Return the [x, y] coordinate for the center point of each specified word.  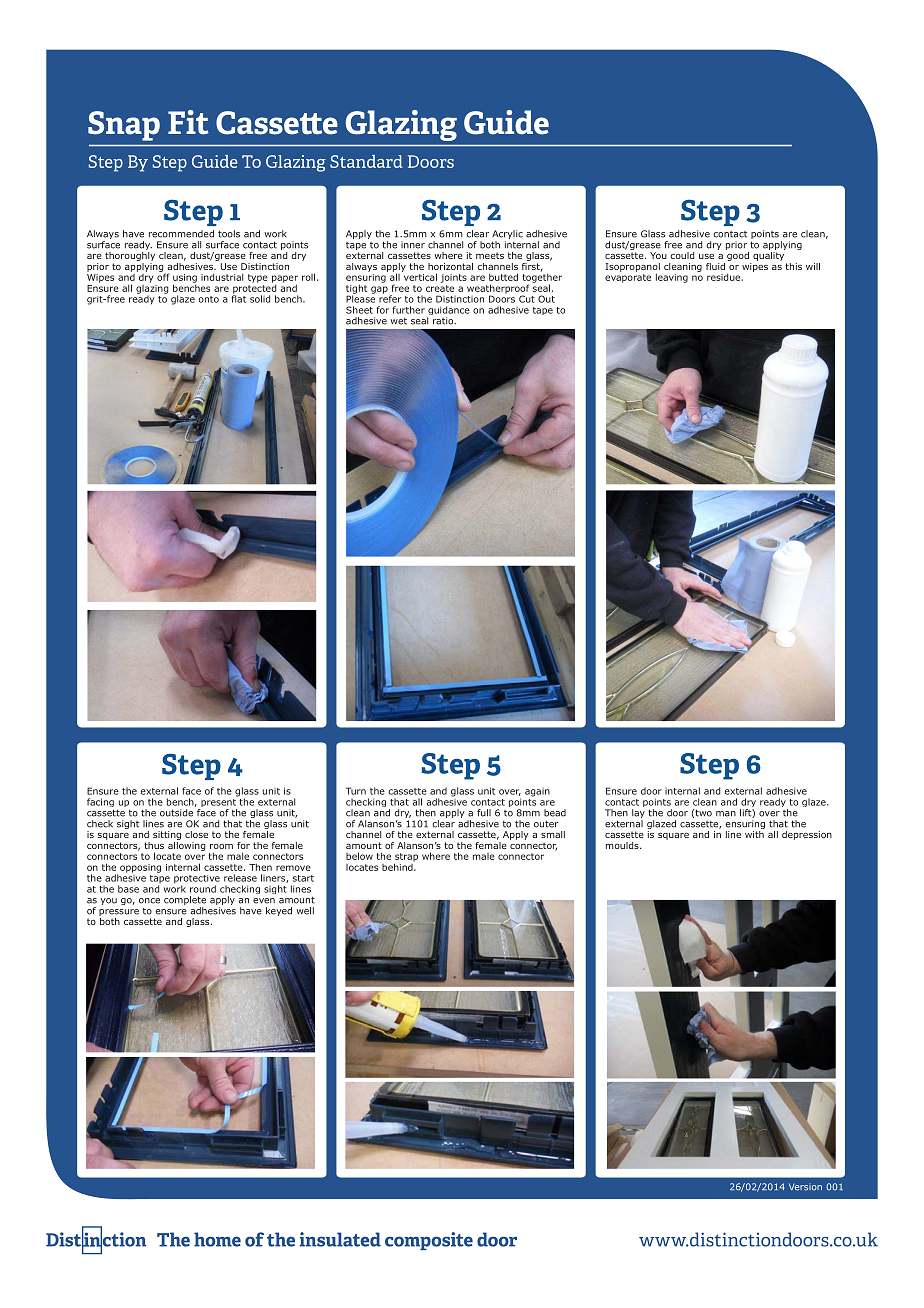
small [553, 834]
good [737, 255]
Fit [188, 122]
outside [176, 813]
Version [805, 1187]
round [203, 889]
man [726, 814]
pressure [119, 914]
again [537, 792]
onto [209, 299]
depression [807, 835]
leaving [672, 278]
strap [406, 858]
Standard [366, 161]
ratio [444, 321]
